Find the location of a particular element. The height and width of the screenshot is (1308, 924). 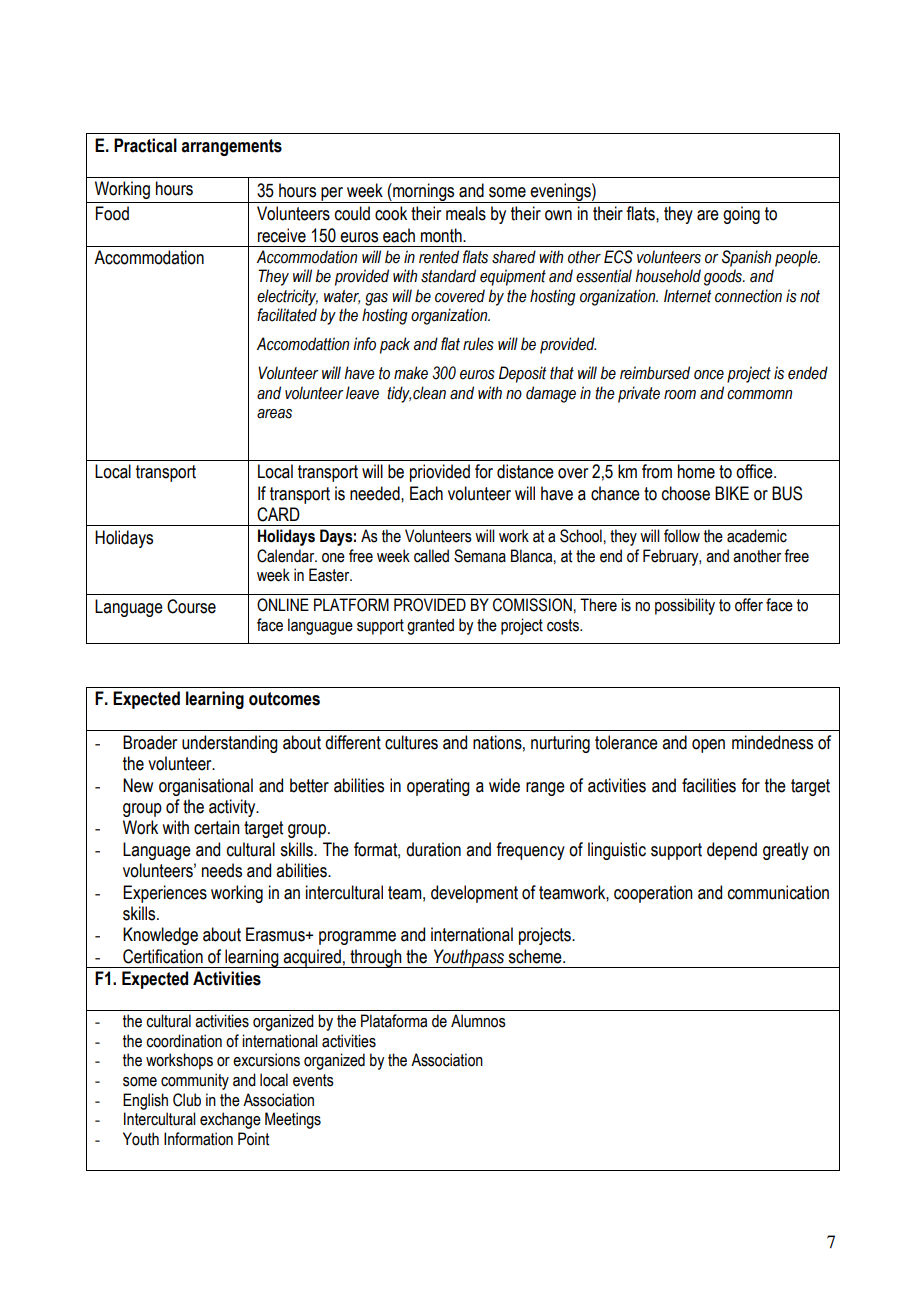

Practical is located at coordinates (145, 145).
